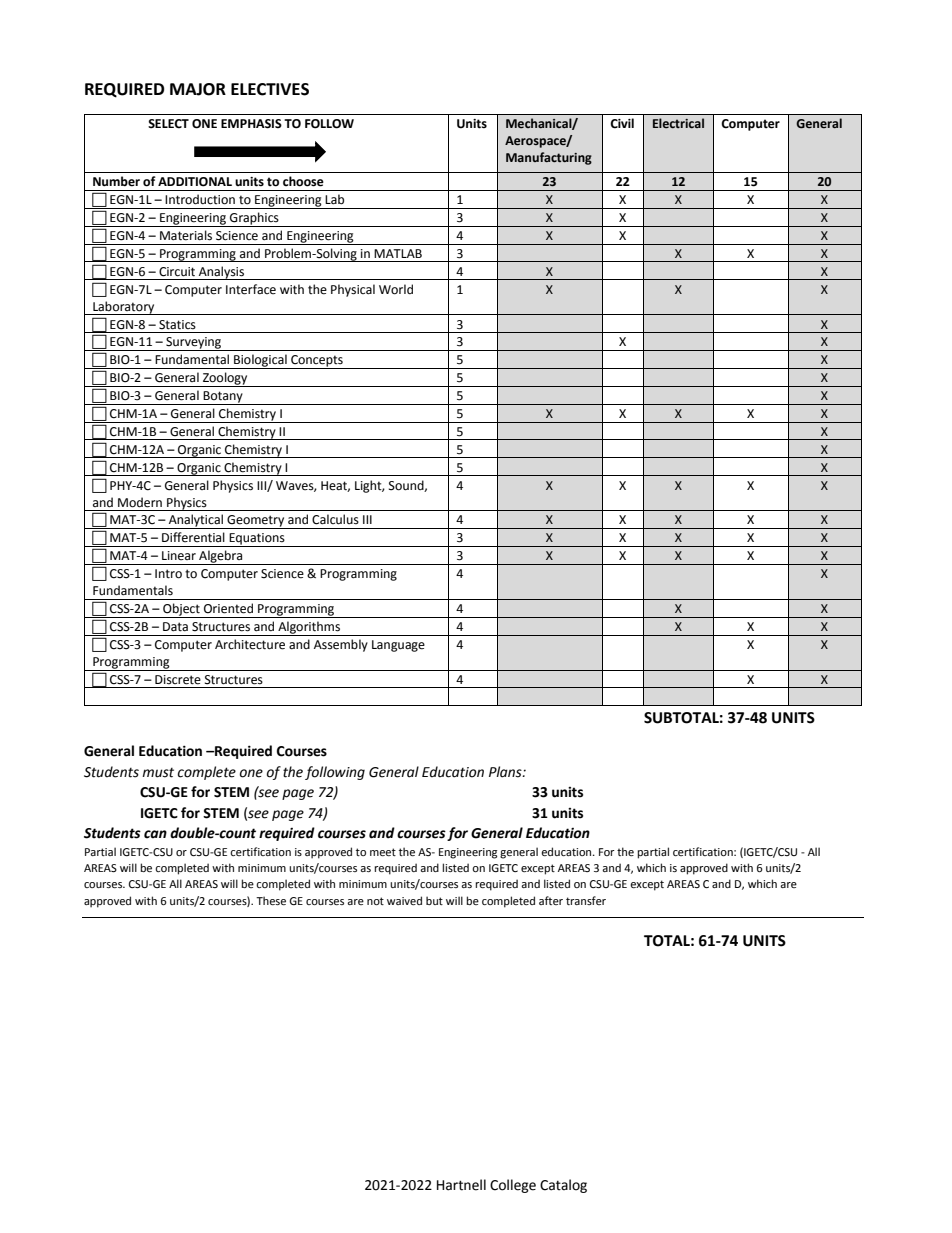 This image has height=1233, width=952. I want to click on transfer, so click(586, 900).
